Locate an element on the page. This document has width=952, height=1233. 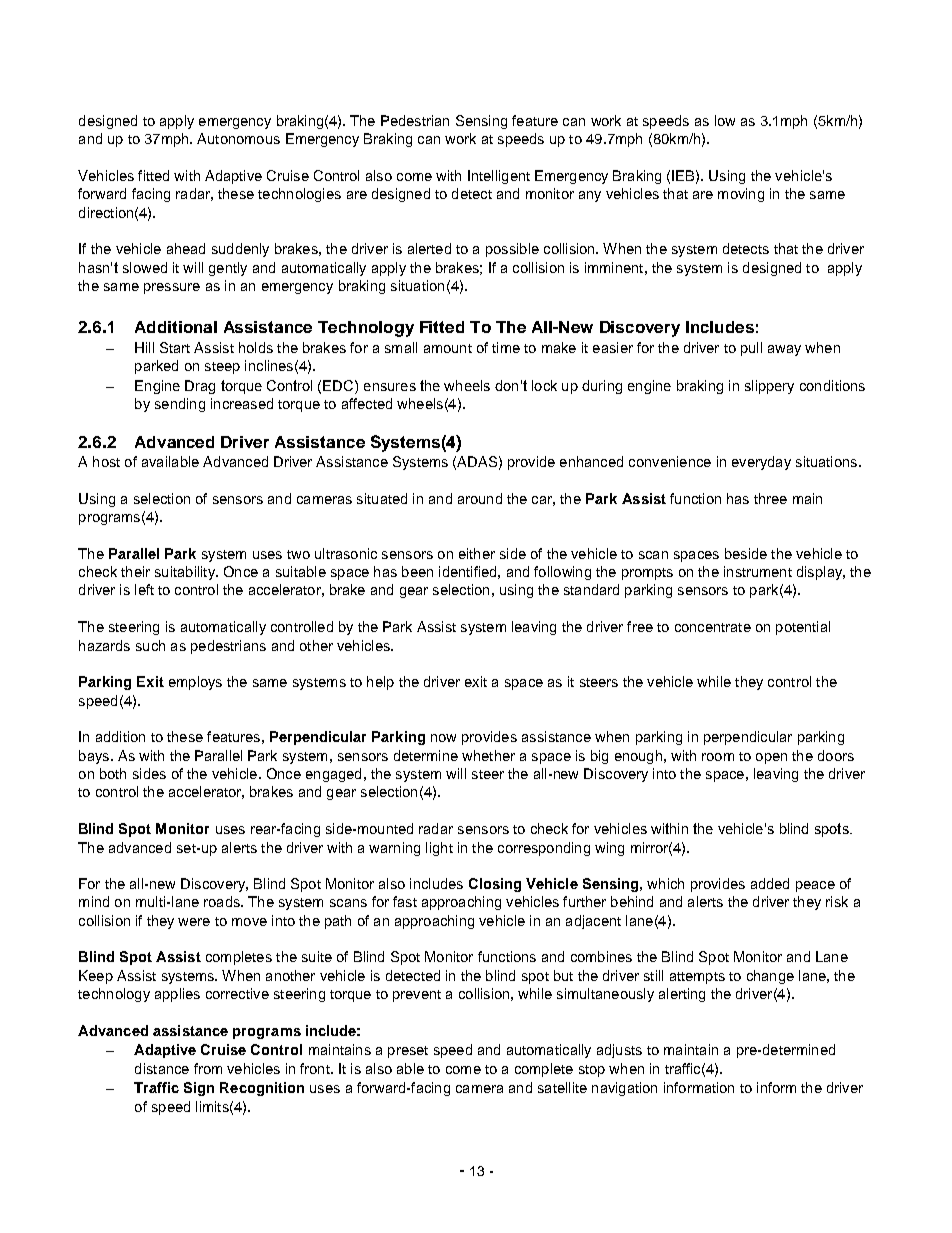
left is located at coordinates (144, 589).
